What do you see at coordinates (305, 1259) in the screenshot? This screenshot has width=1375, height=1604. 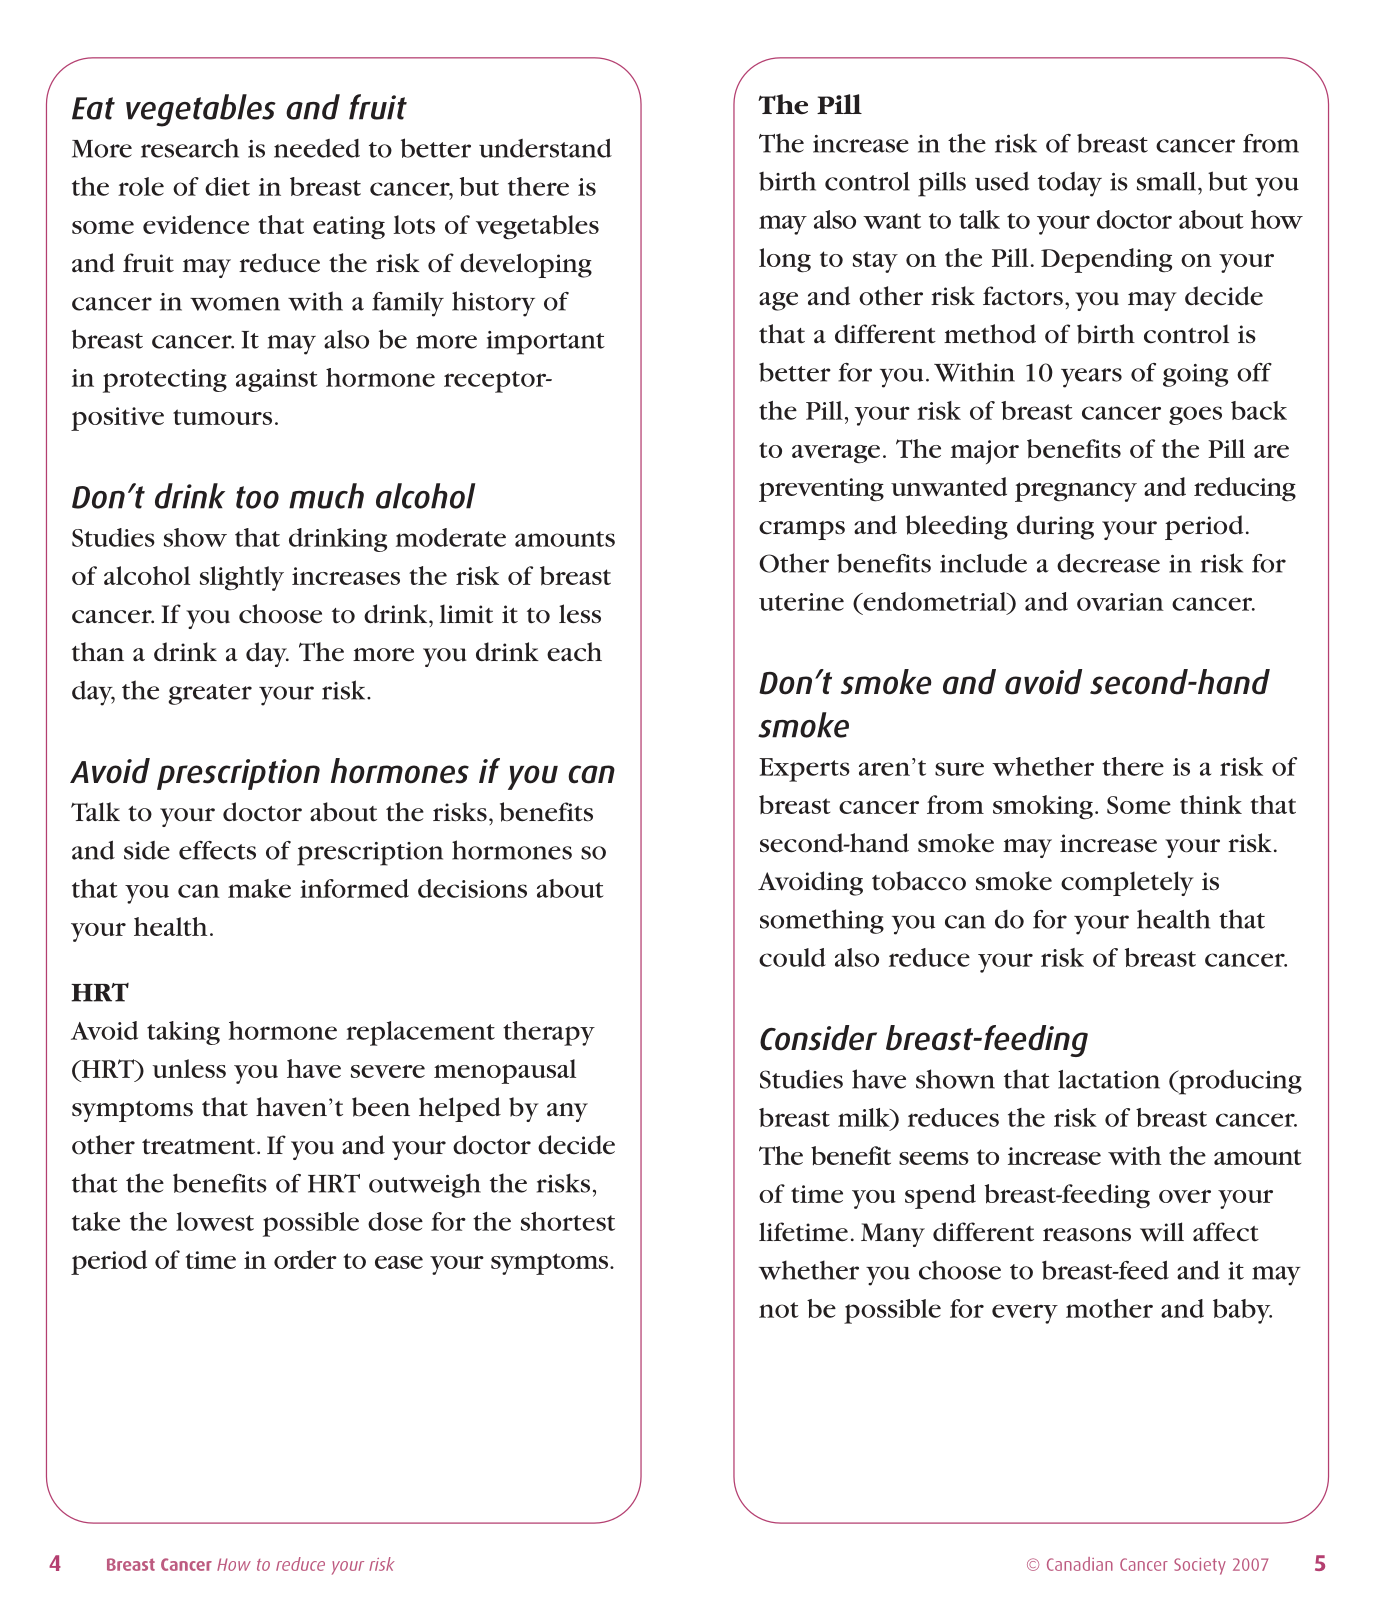 I see `order` at bounding box center [305, 1259].
